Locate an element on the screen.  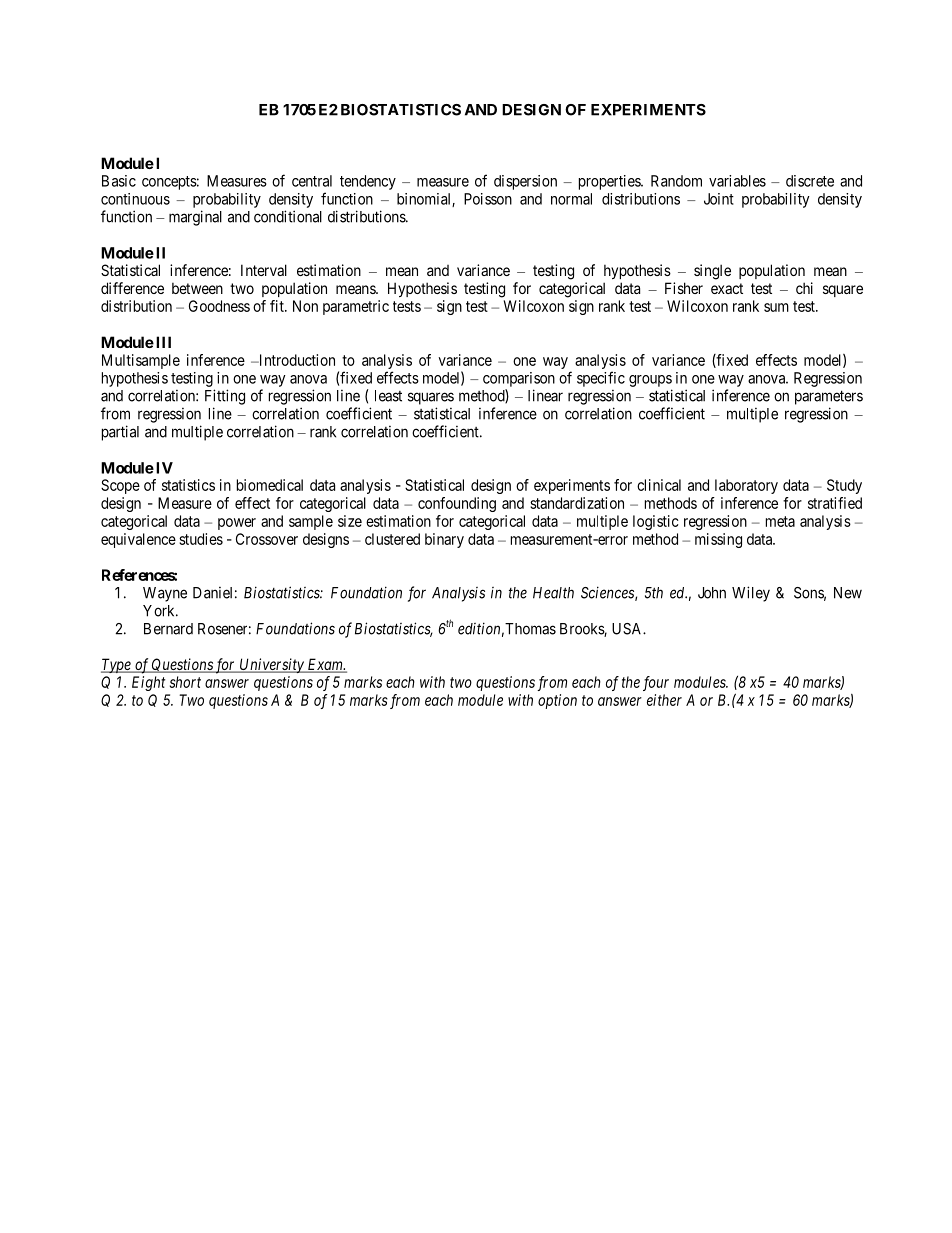
short is located at coordinates (185, 682).
